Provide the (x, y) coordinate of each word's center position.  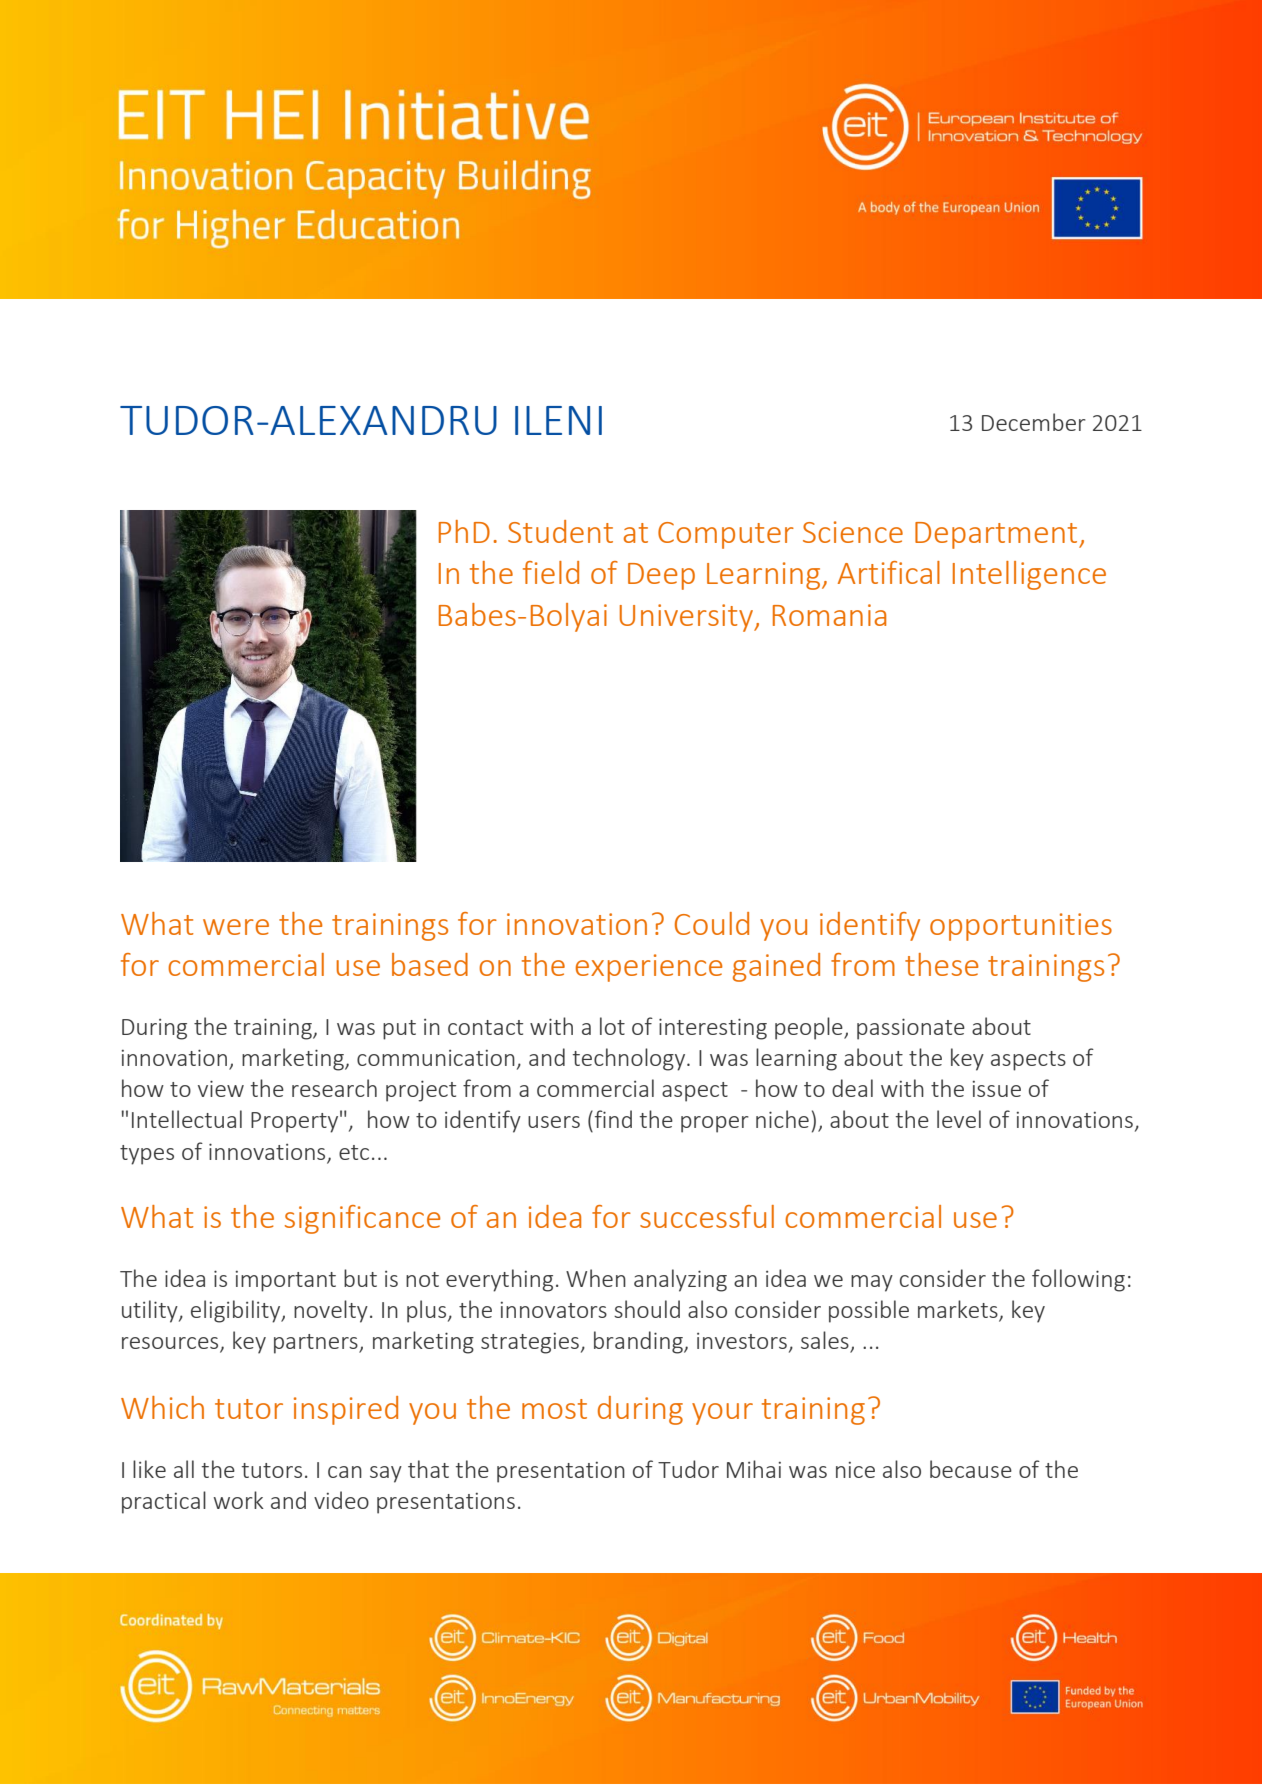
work (239, 1500)
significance (362, 1219)
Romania (829, 615)
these (941, 964)
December (1034, 422)
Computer (726, 535)
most (554, 1409)
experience (649, 968)
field (551, 572)
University (687, 618)
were (236, 927)
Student (560, 531)
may (872, 1283)
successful (707, 1216)
